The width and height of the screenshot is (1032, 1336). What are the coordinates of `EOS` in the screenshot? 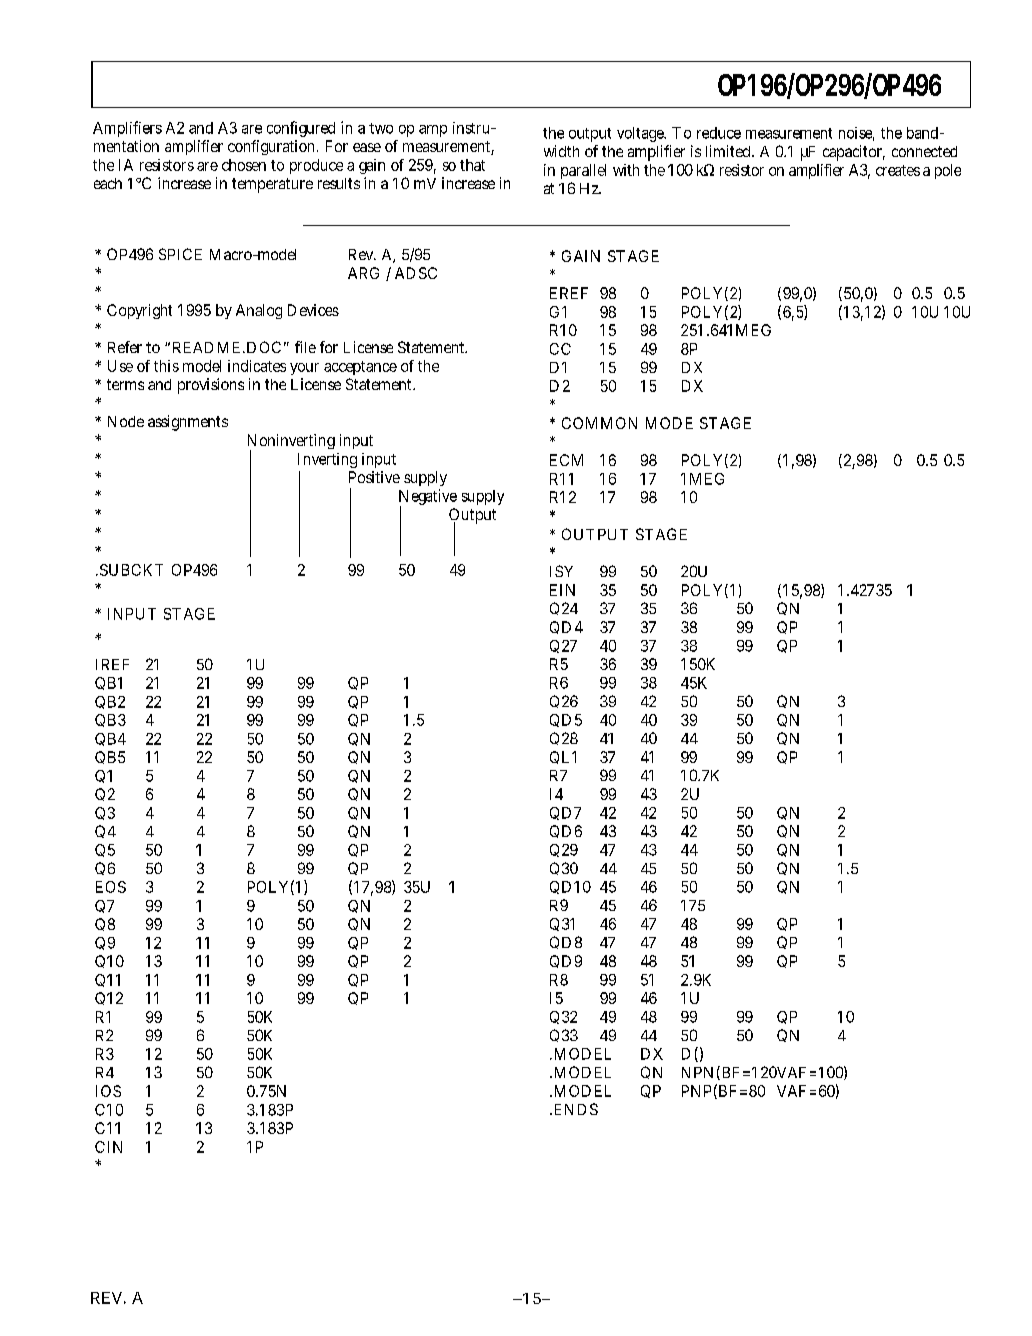 It's located at (111, 887).
